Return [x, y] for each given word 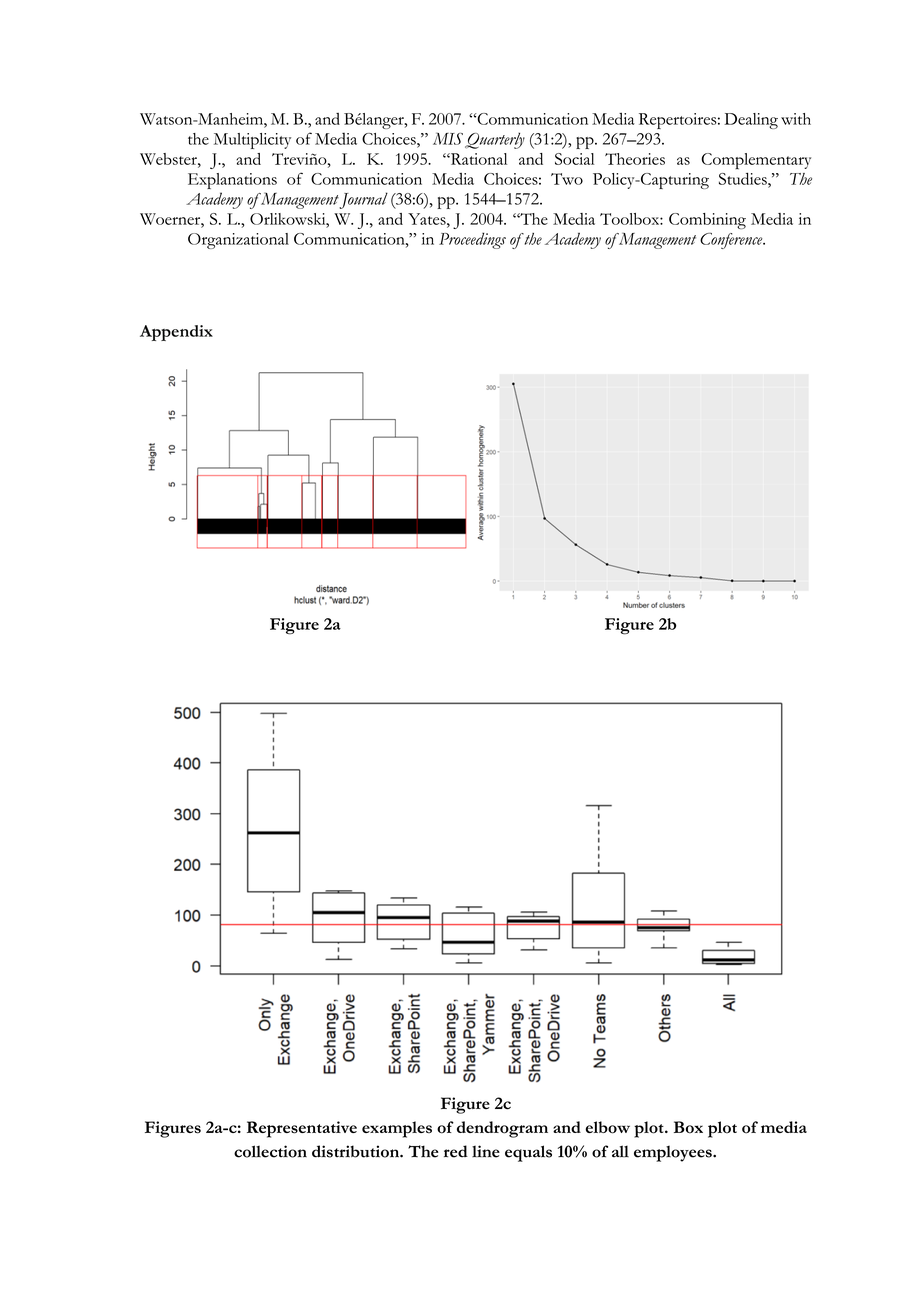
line [486, 1151]
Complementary [756, 161]
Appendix [176, 333]
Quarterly [495, 140]
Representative [302, 1129]
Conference [732, 241]
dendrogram [502, 1129]
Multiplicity [252, 141]
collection [270, 1151]
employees [674, 1154]
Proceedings [472, 240]
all [620, 1151]
